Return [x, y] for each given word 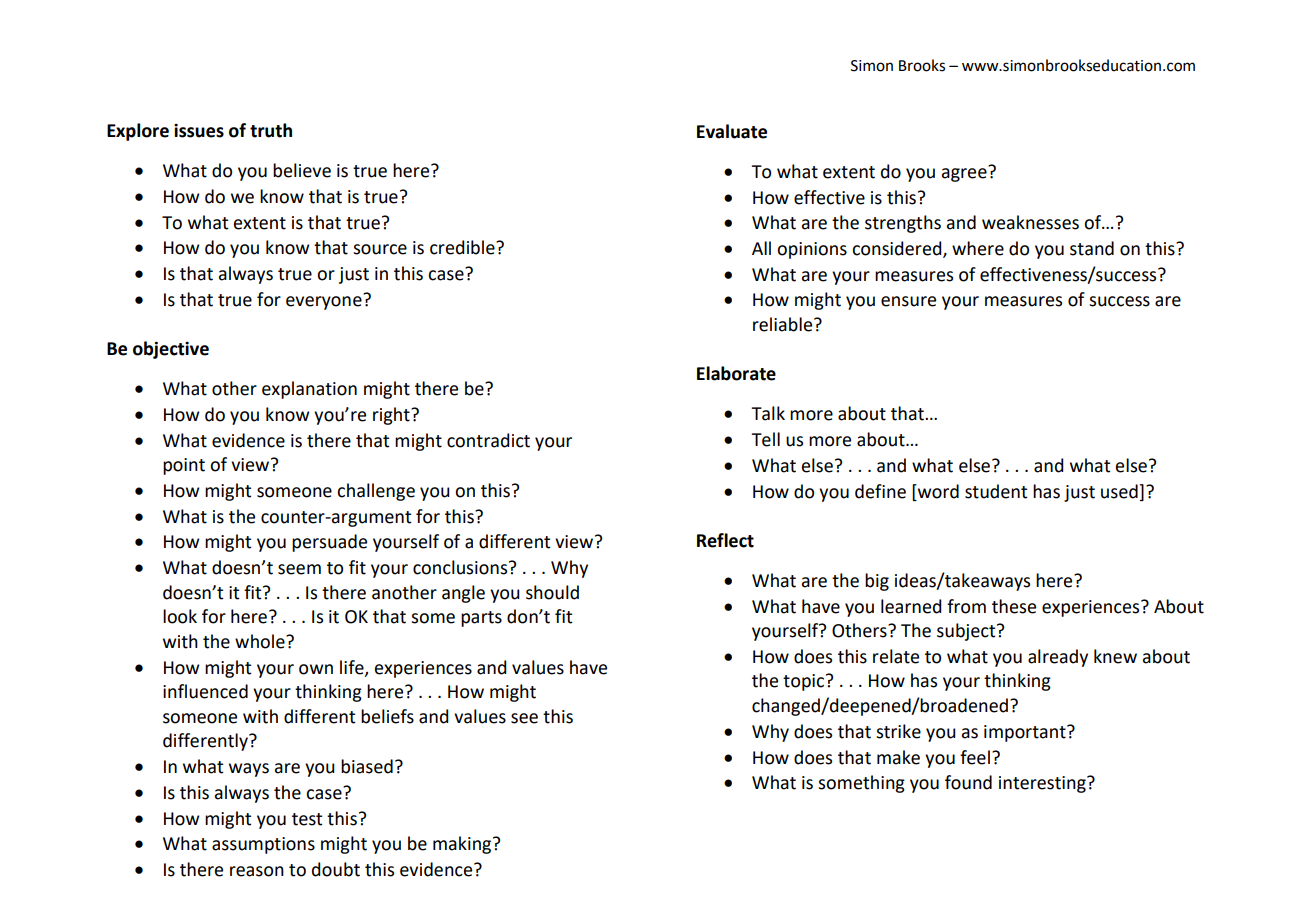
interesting [1043, 784]
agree [965, 174]
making [463, 845]
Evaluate [732, 131]
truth [271, 130]
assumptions [263, 845]
